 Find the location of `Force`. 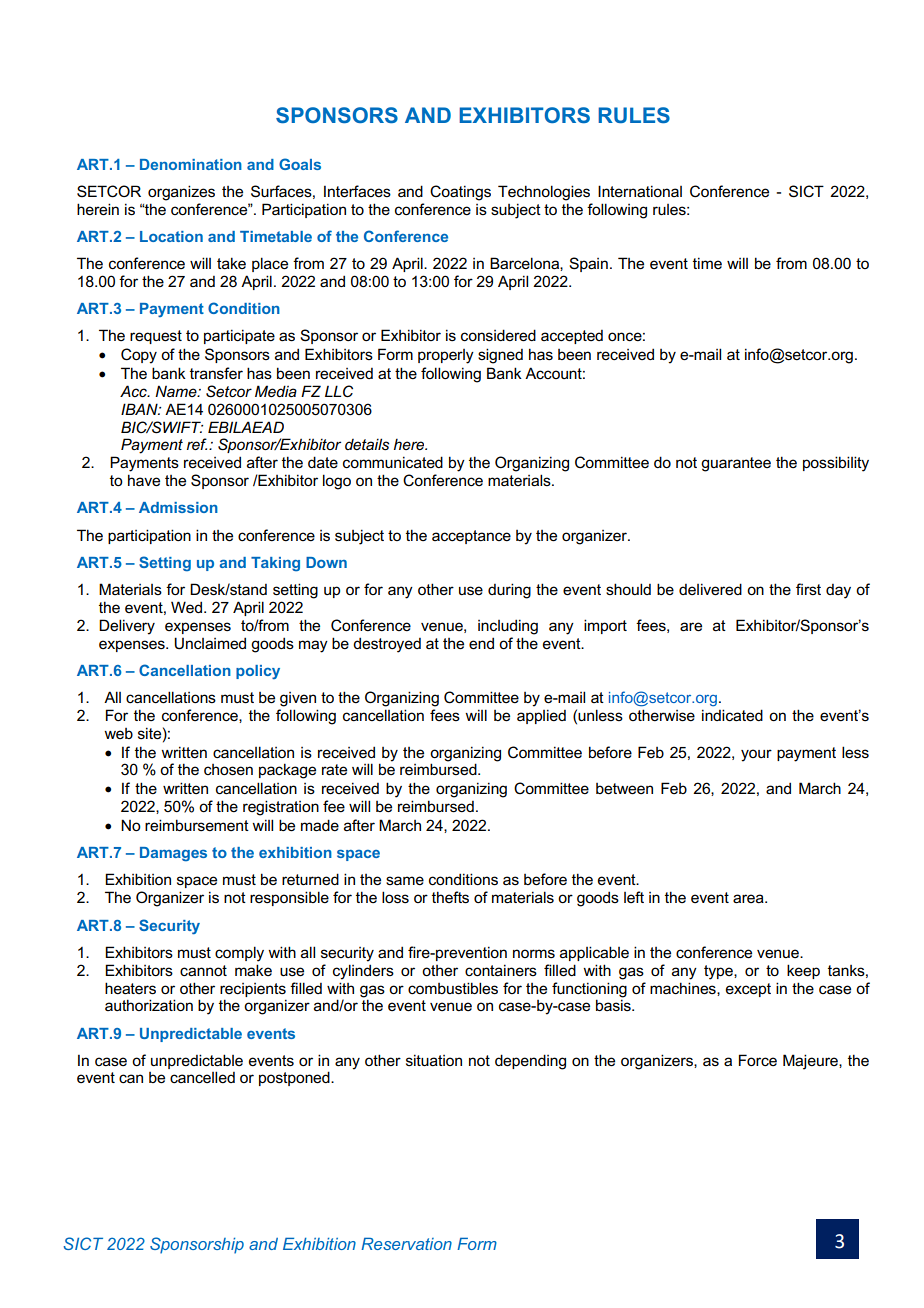

Force is located at coordinates (758, 1060).
